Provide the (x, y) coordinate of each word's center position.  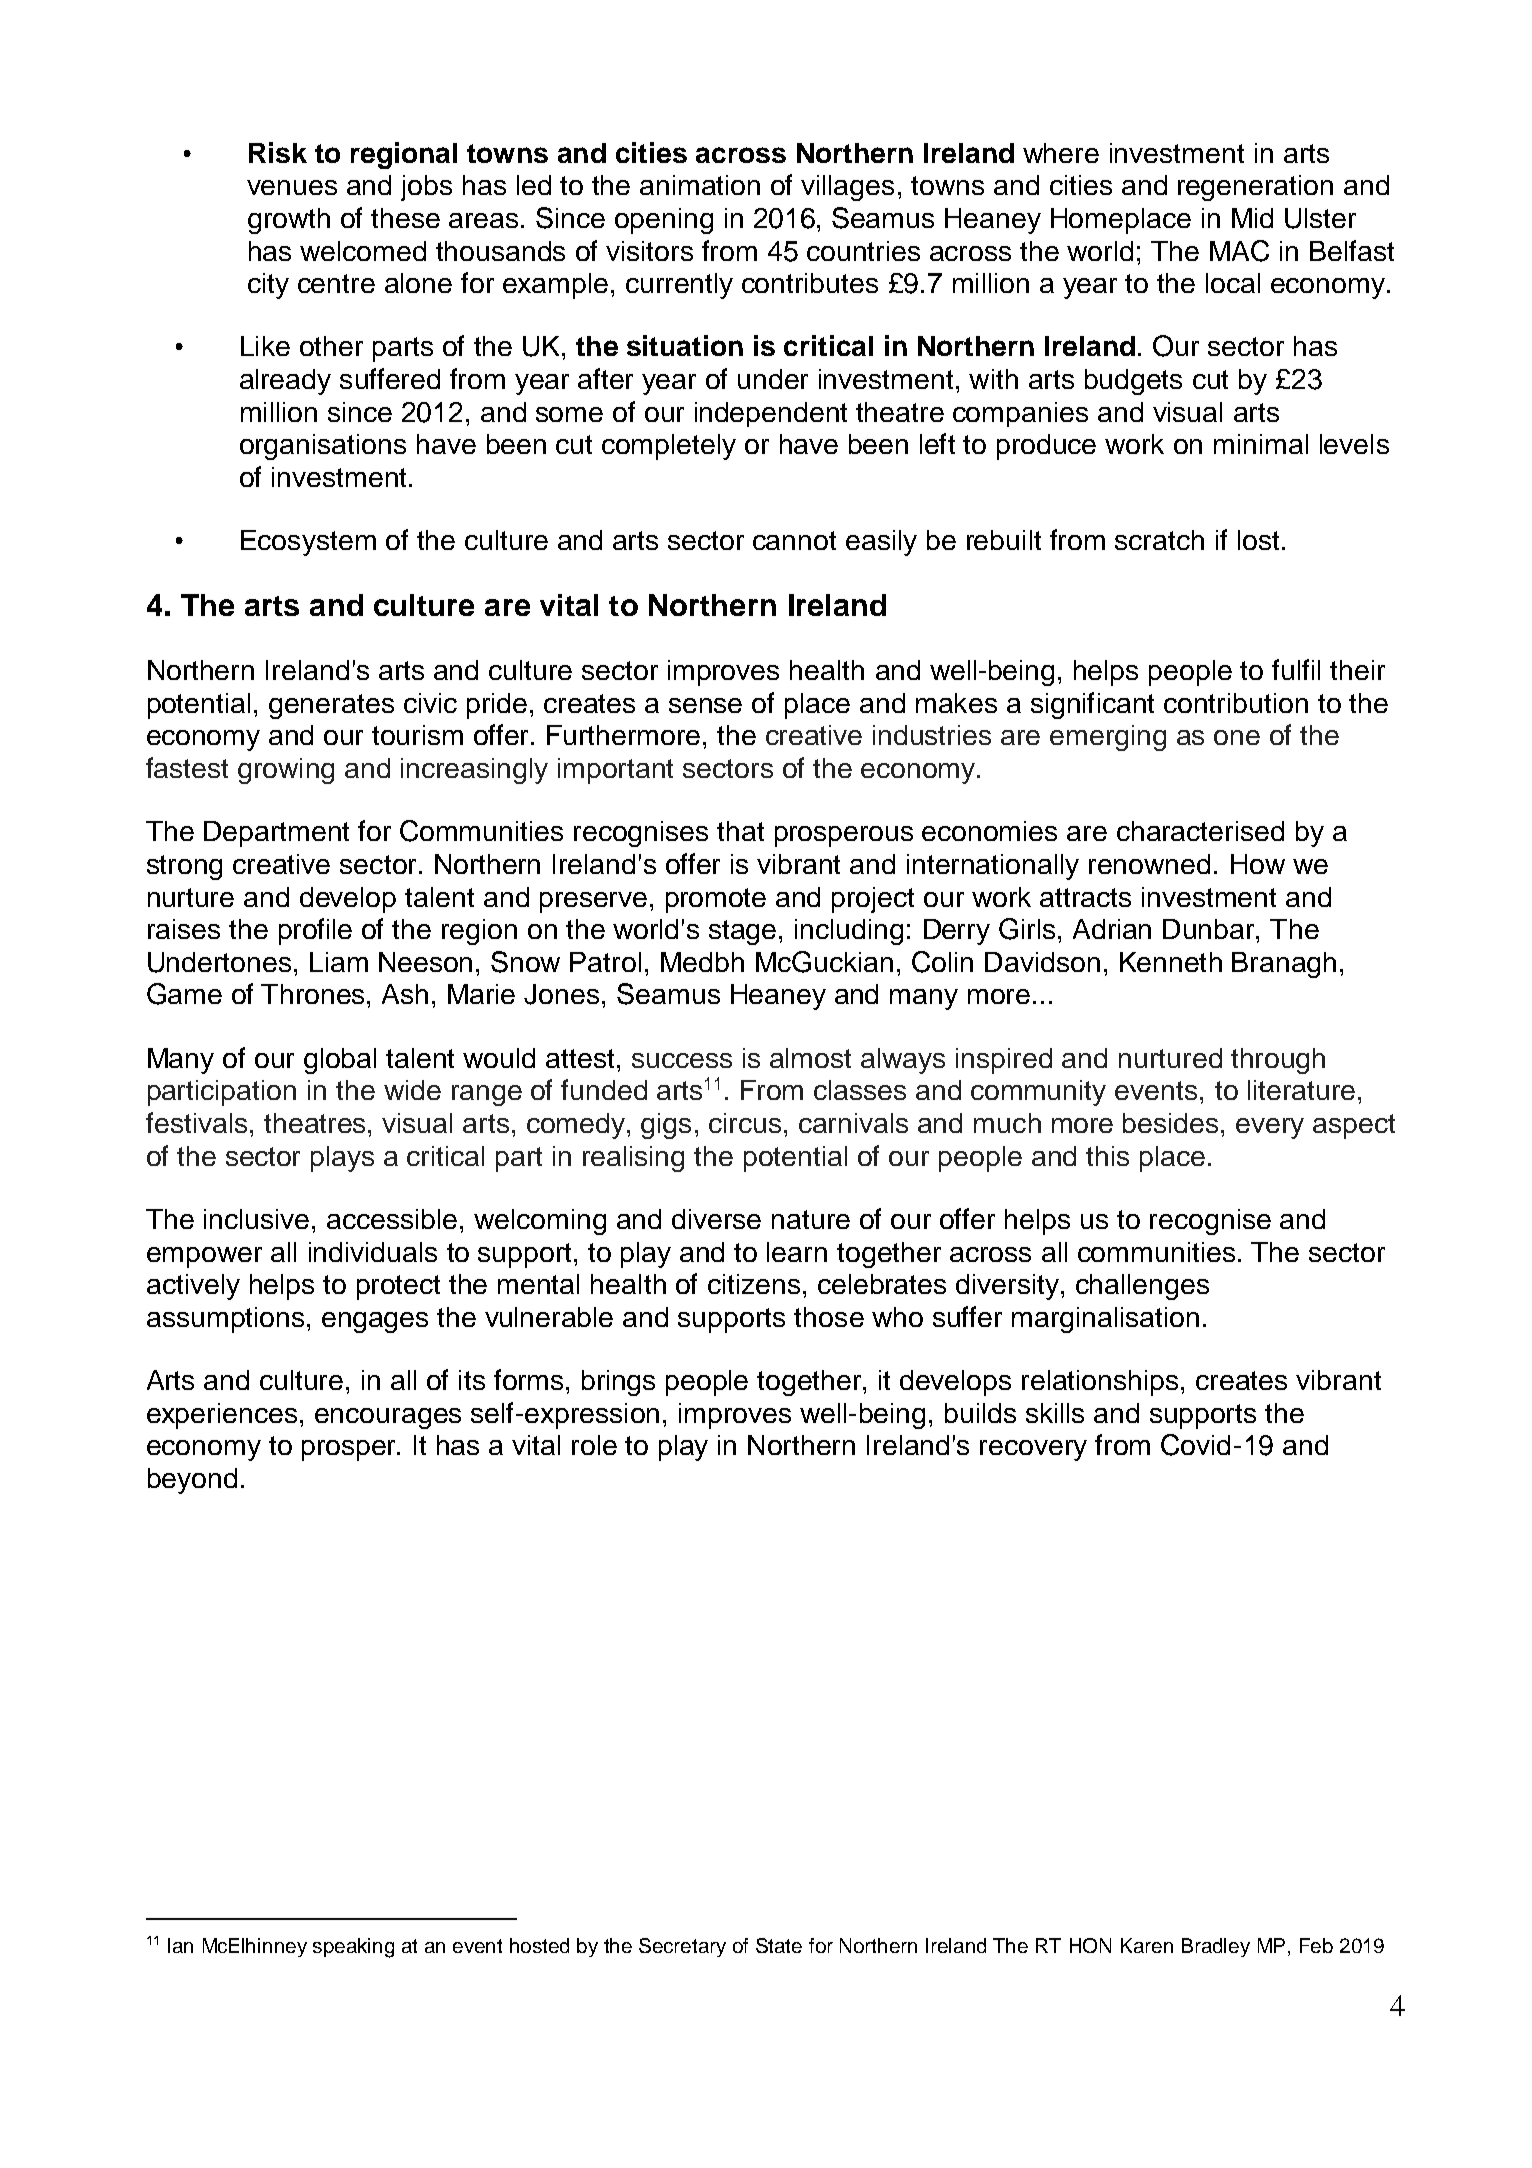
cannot (794, 540)
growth (289, 221)
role (594, 1445)
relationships (1100, 1383)
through (1278, 1061)
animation (700, 185)
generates (331, 706)
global (340, 1061)
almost (810, 1058)
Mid (1252, 218)
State (779, 1945)
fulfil (1296, 669)
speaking (353, 1948)
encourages (388, 1418)
